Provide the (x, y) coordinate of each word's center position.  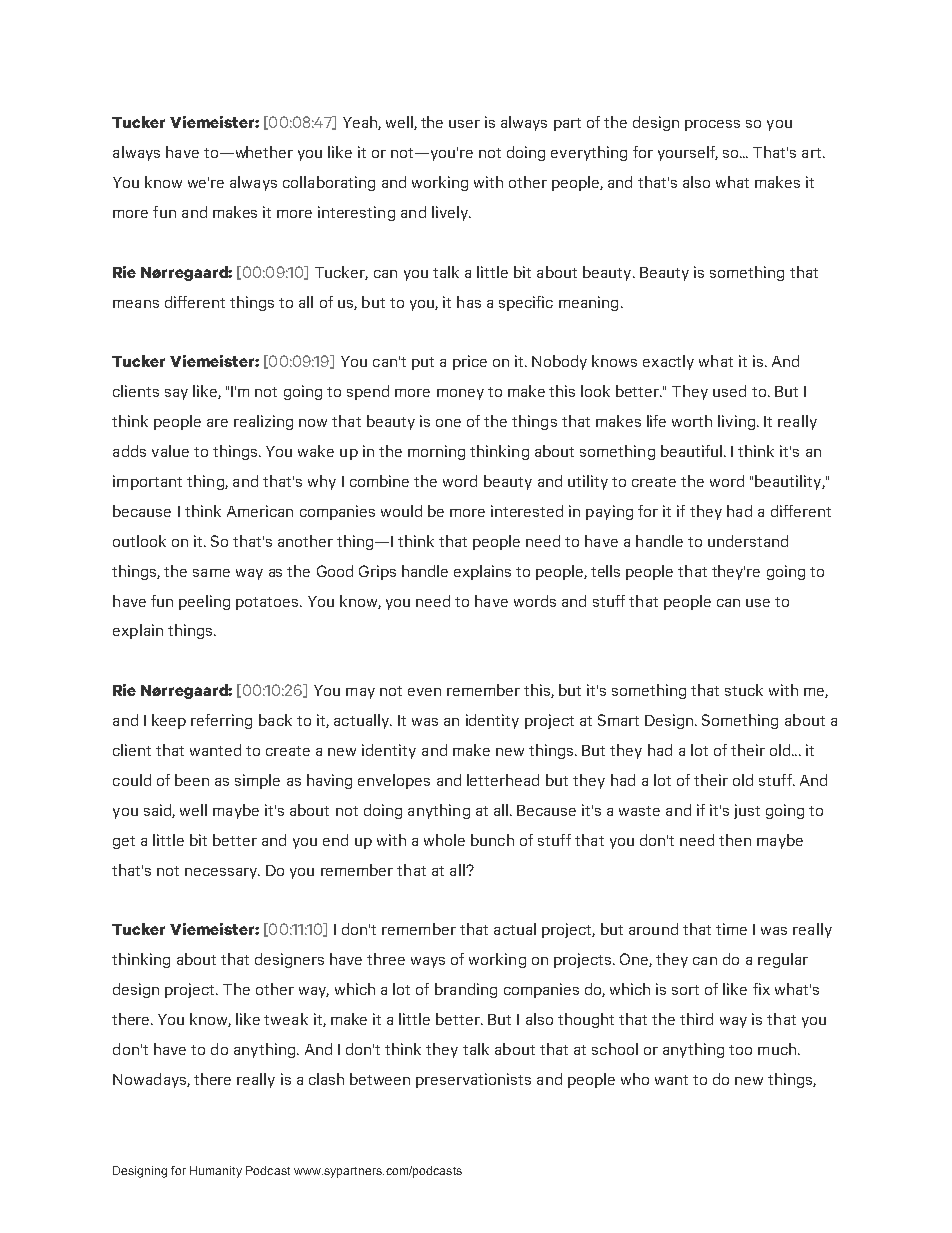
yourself (688, 153)
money (460, 394)
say (176, 394)
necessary (222, 873)
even (424, 692)
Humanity (216, 1172)
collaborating (329, 183)
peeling (204, 602)
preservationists (473, 1080)
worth (692, 421)
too (740, 1050)
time (731, 929)
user (464, 124)
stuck (744, 690)
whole (444, 840)
